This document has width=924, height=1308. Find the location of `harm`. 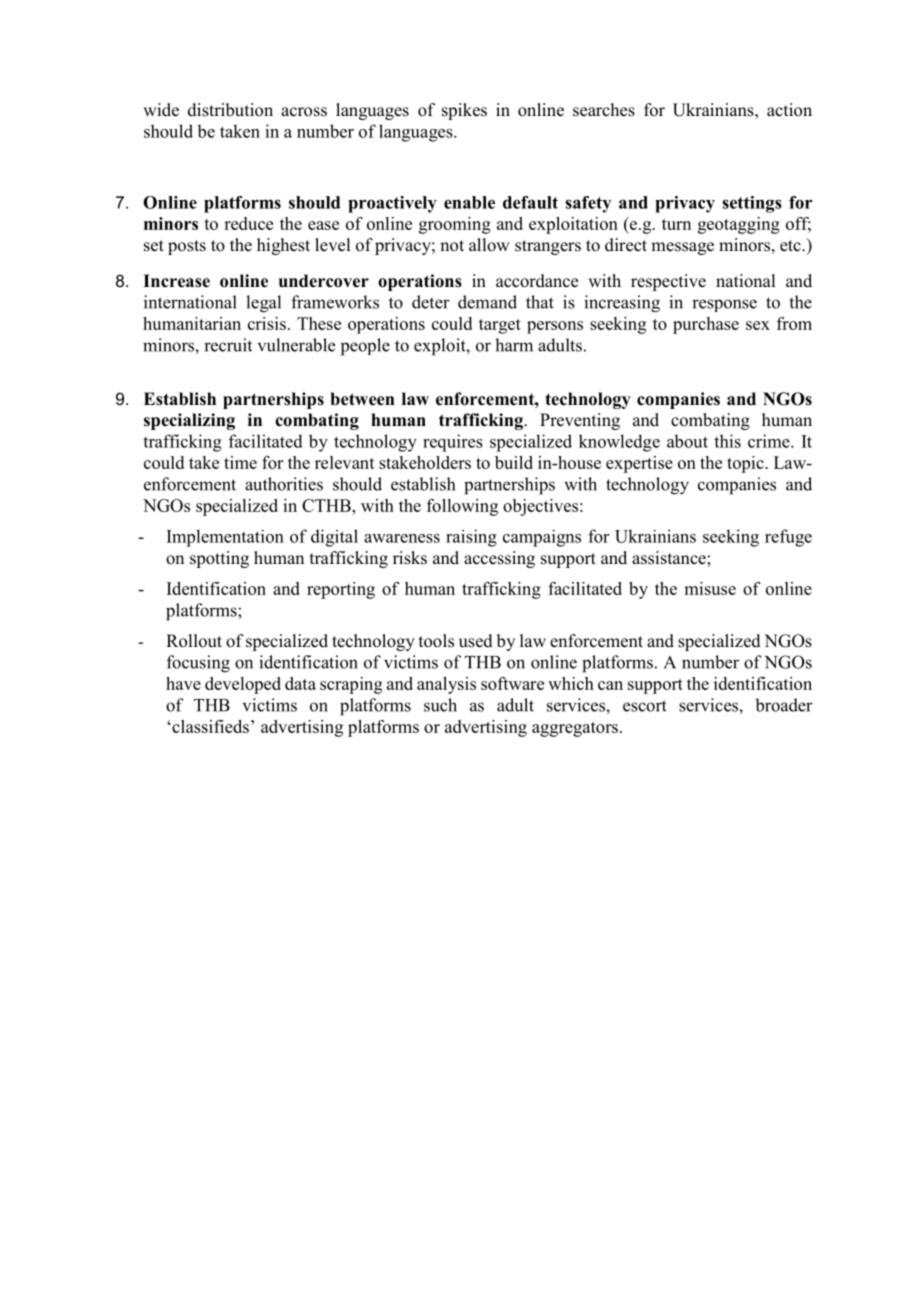

harm is located at coordinates (514, 345).
